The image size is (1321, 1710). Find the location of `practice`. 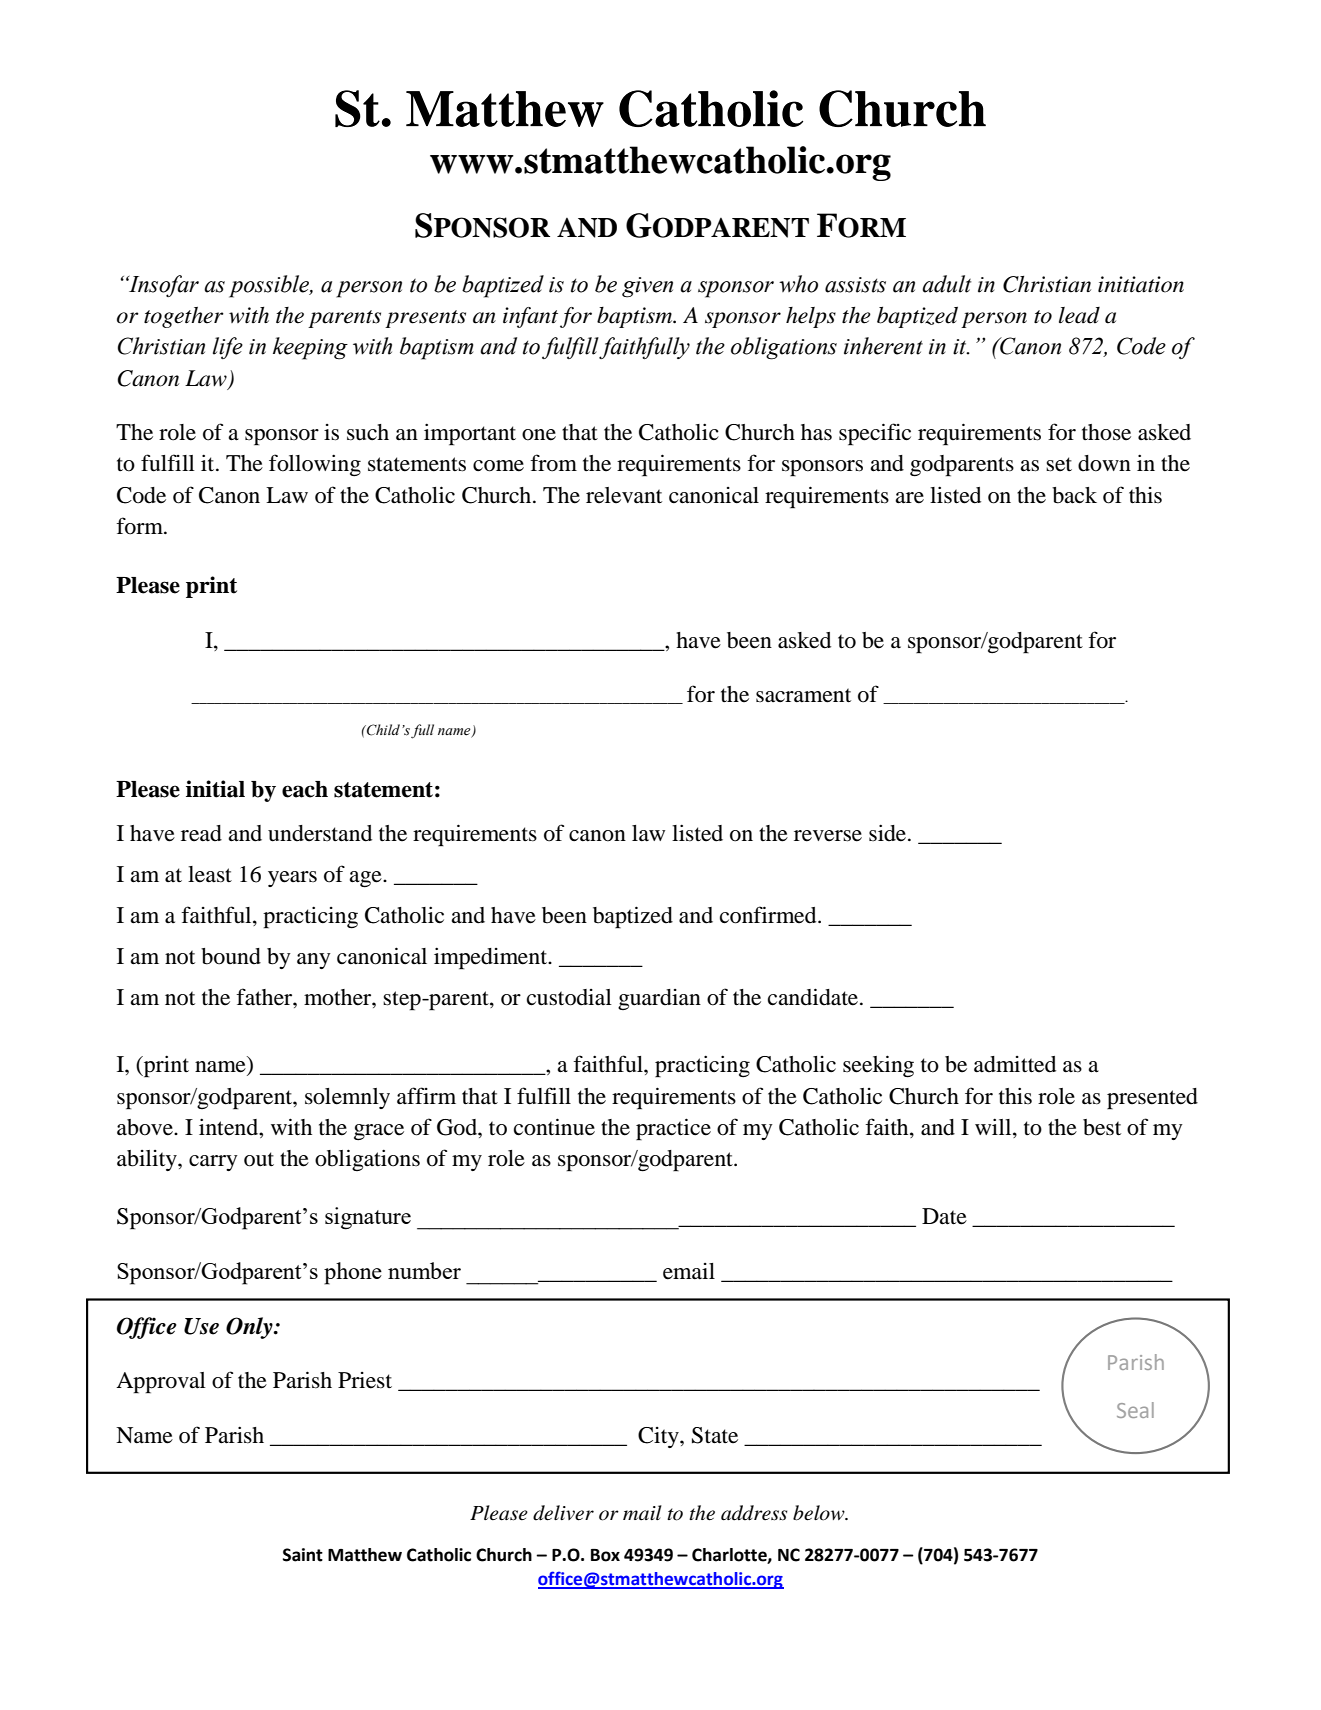

practice is located at coordinates (673, 1129).
